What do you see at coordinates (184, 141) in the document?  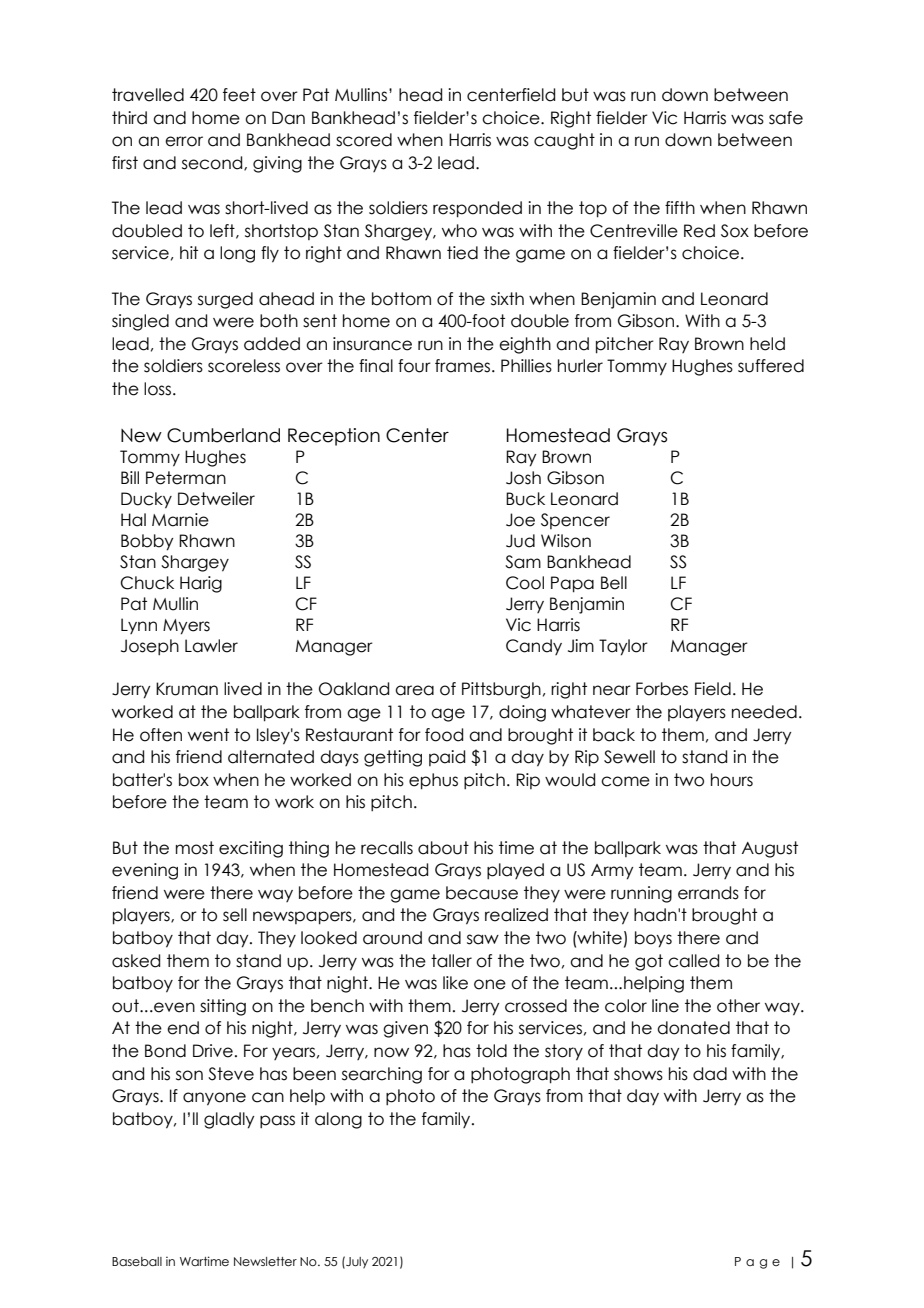 I see `error` at bounding box center [184, 141].
